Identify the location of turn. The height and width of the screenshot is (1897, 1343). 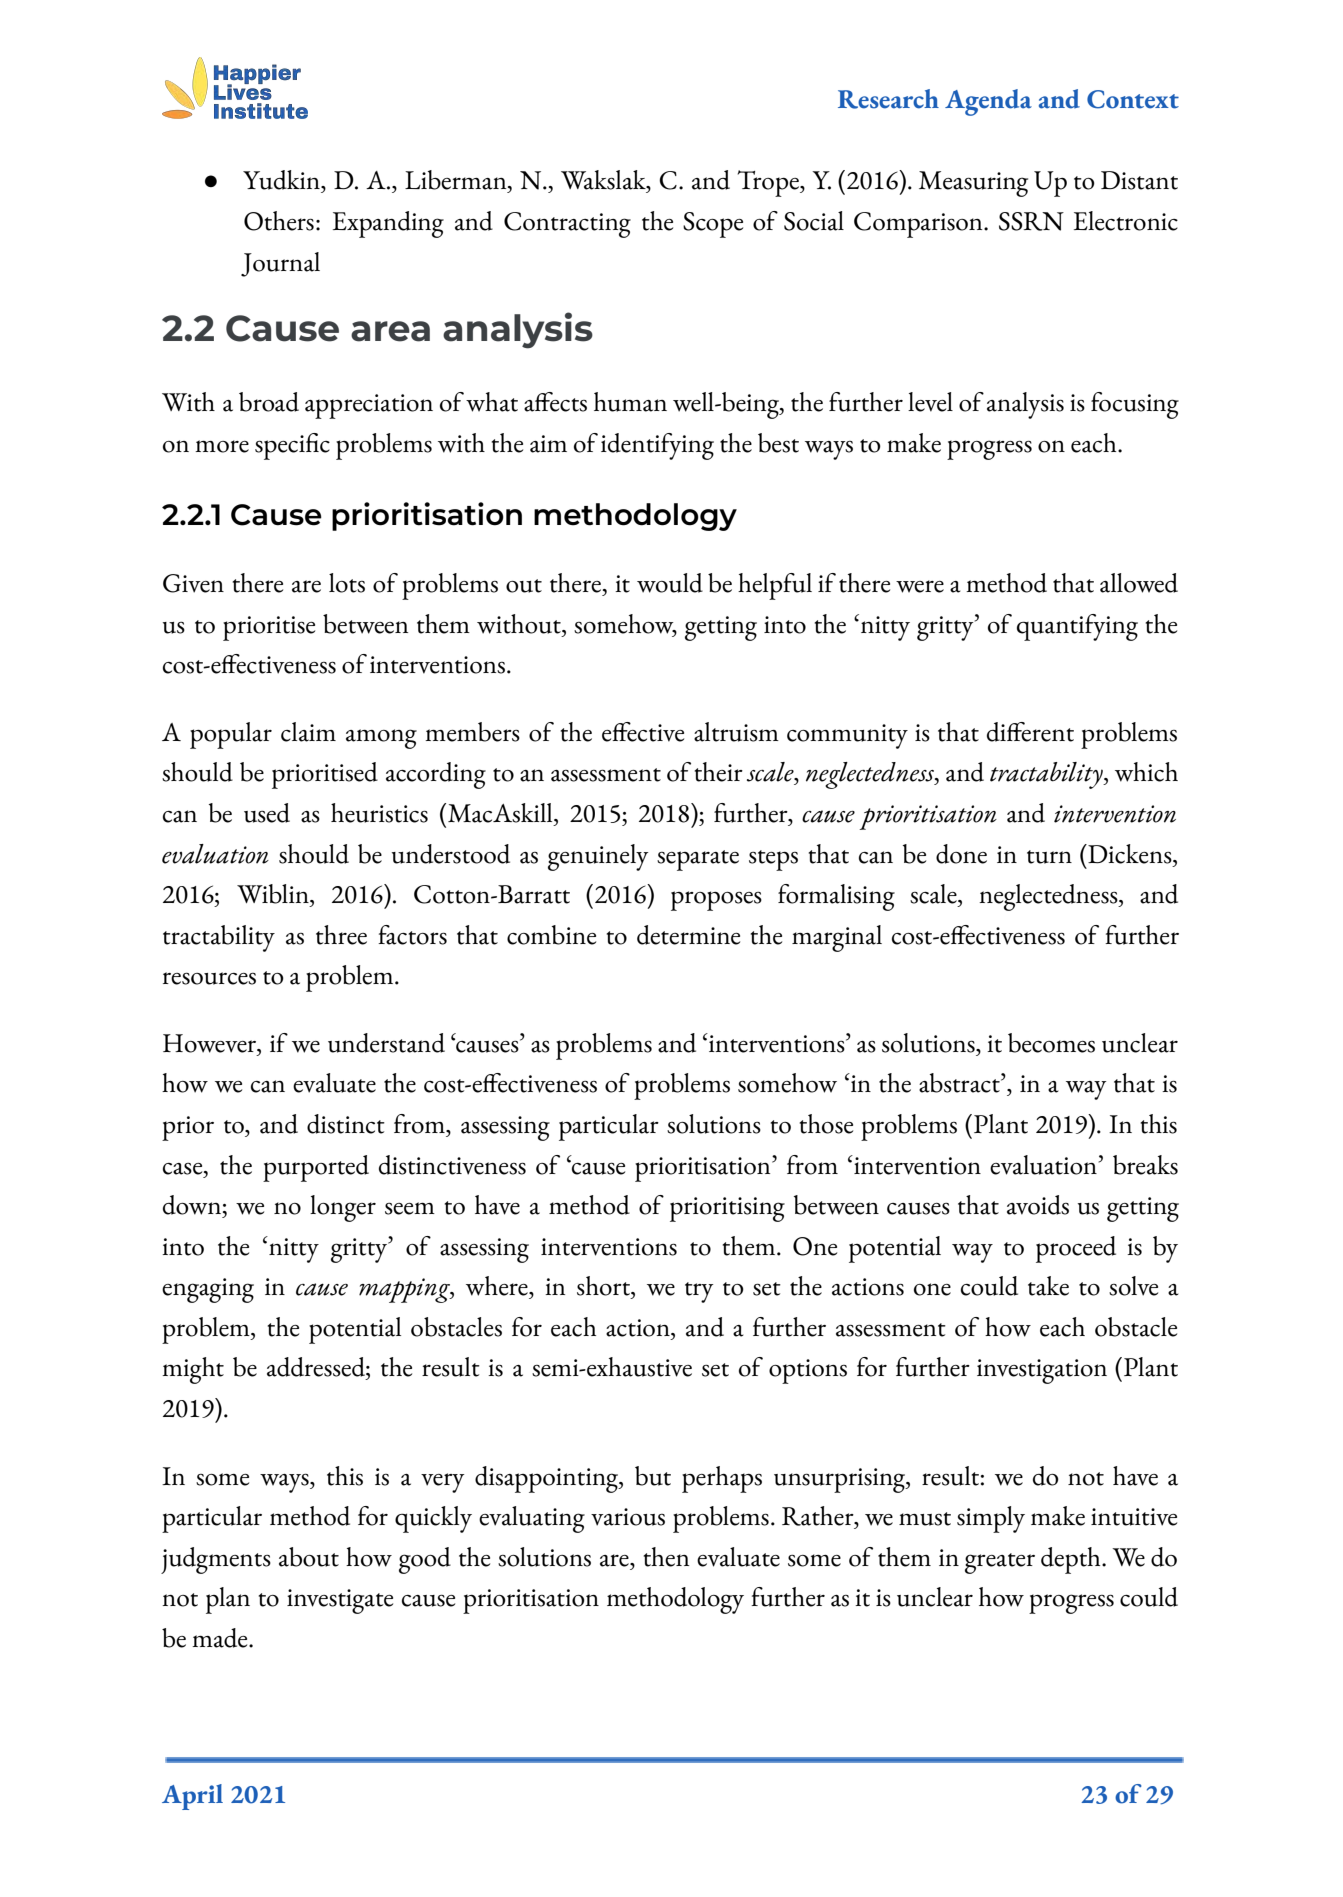
(1049, 857).
